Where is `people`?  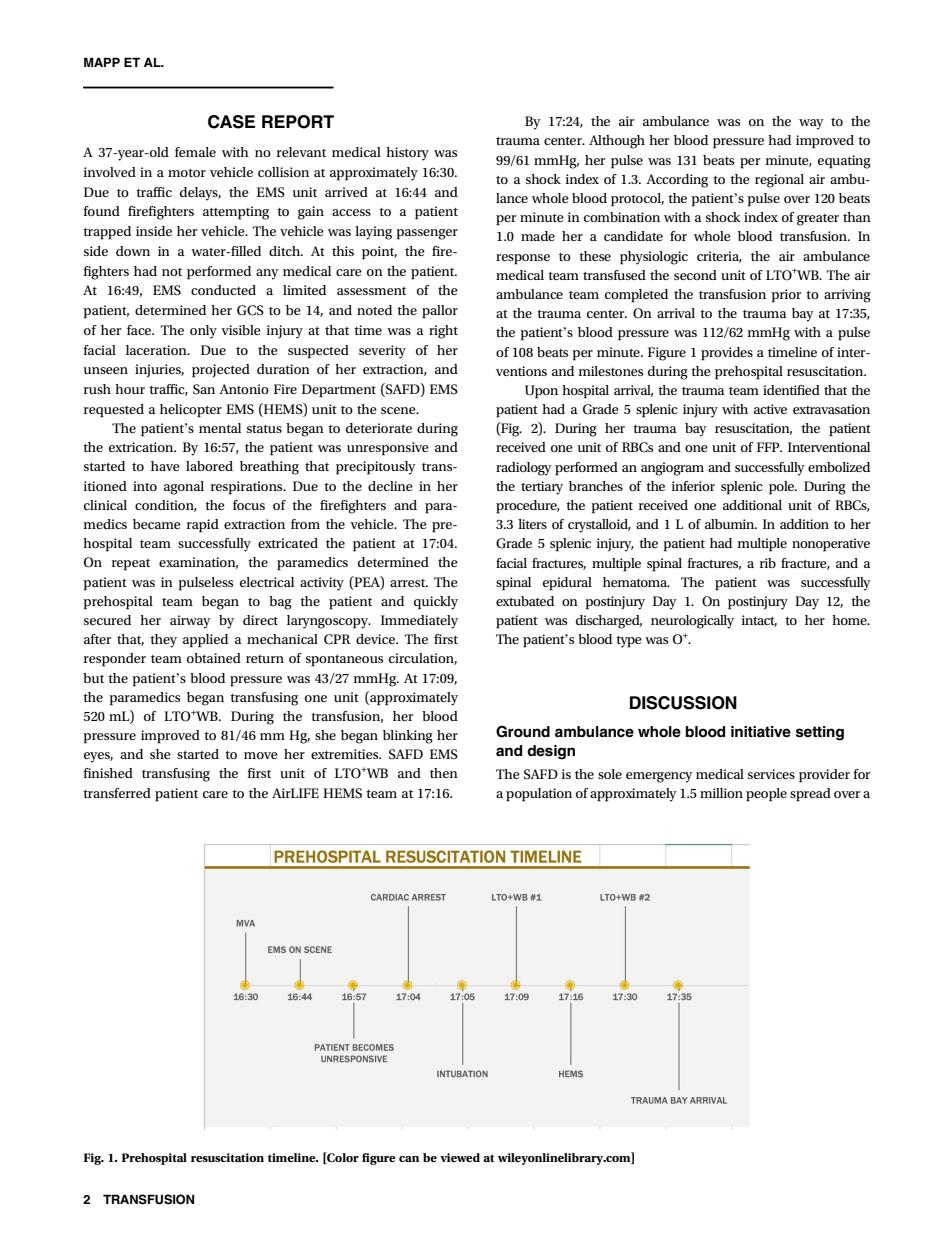 people is located at coordinates (766, 795).
